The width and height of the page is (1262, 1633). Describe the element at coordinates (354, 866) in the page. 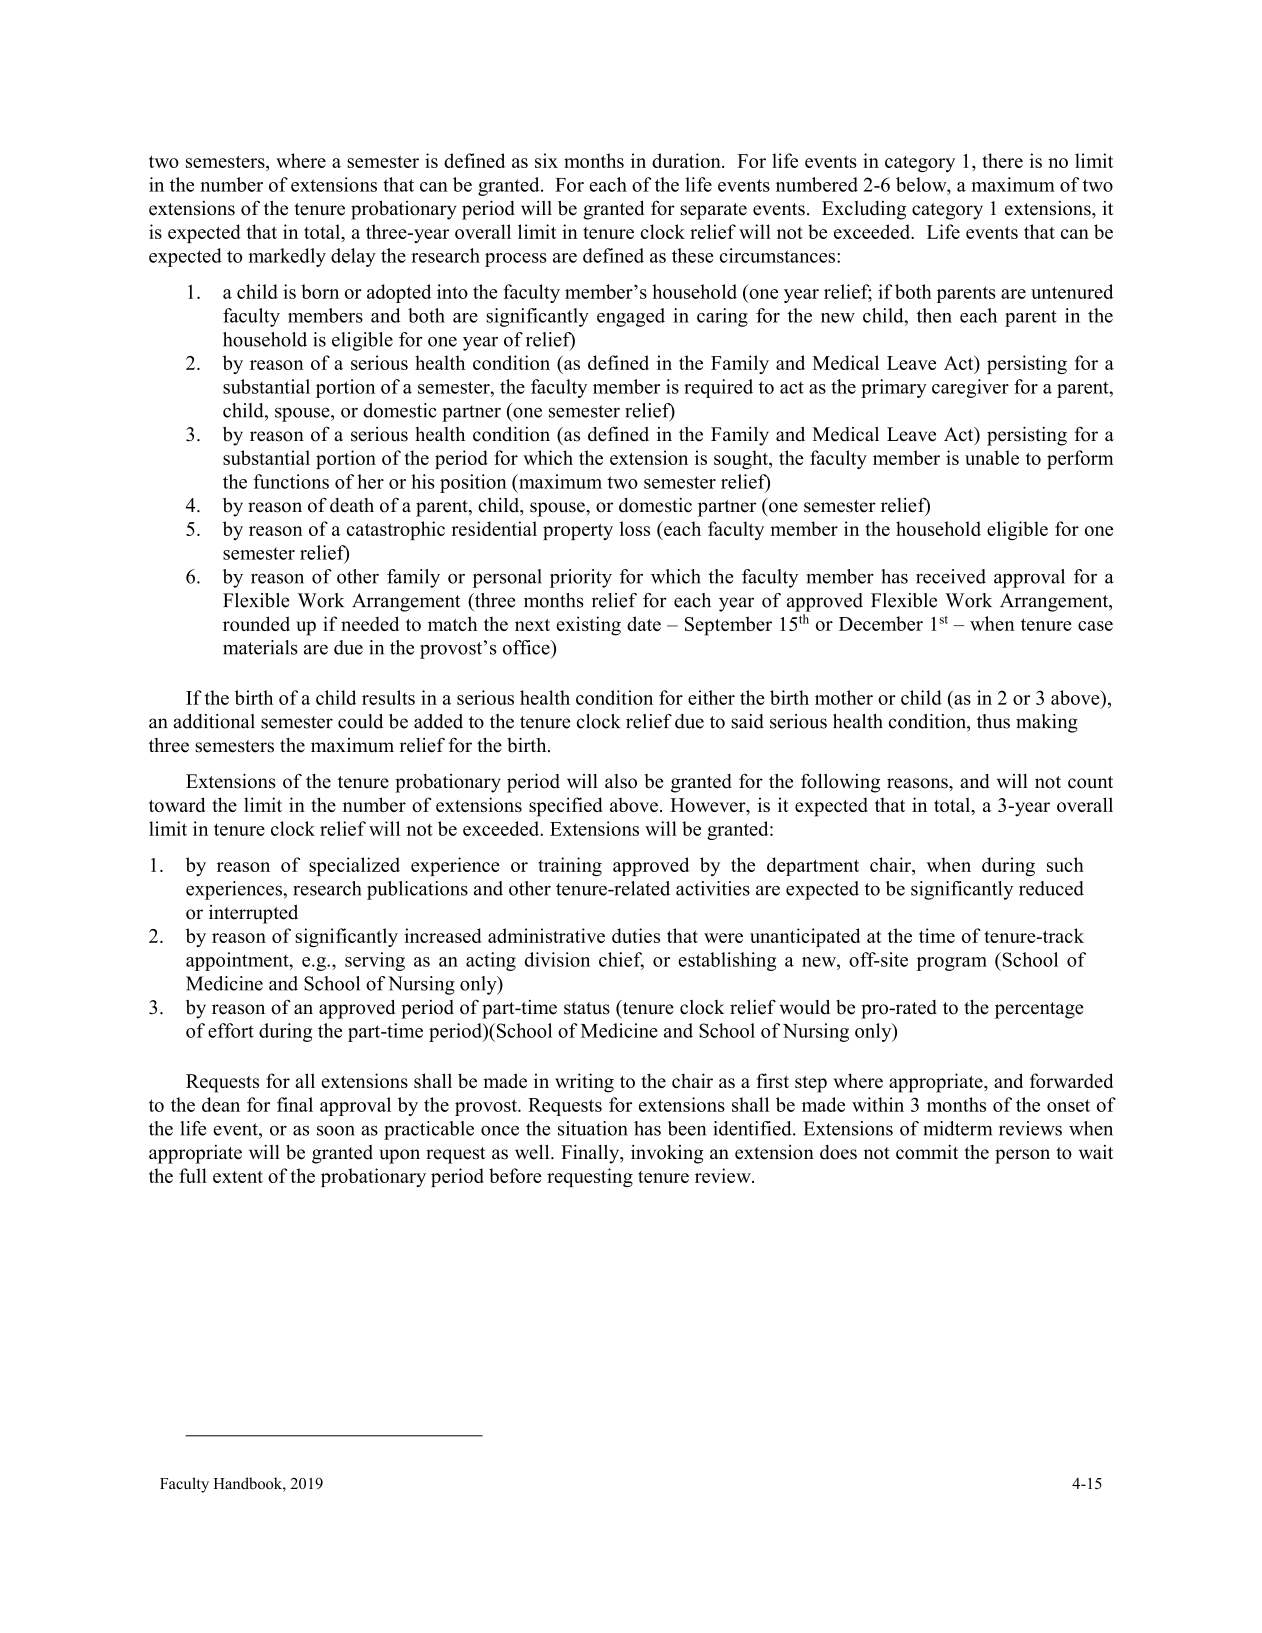

I see `specialized` at that location.
